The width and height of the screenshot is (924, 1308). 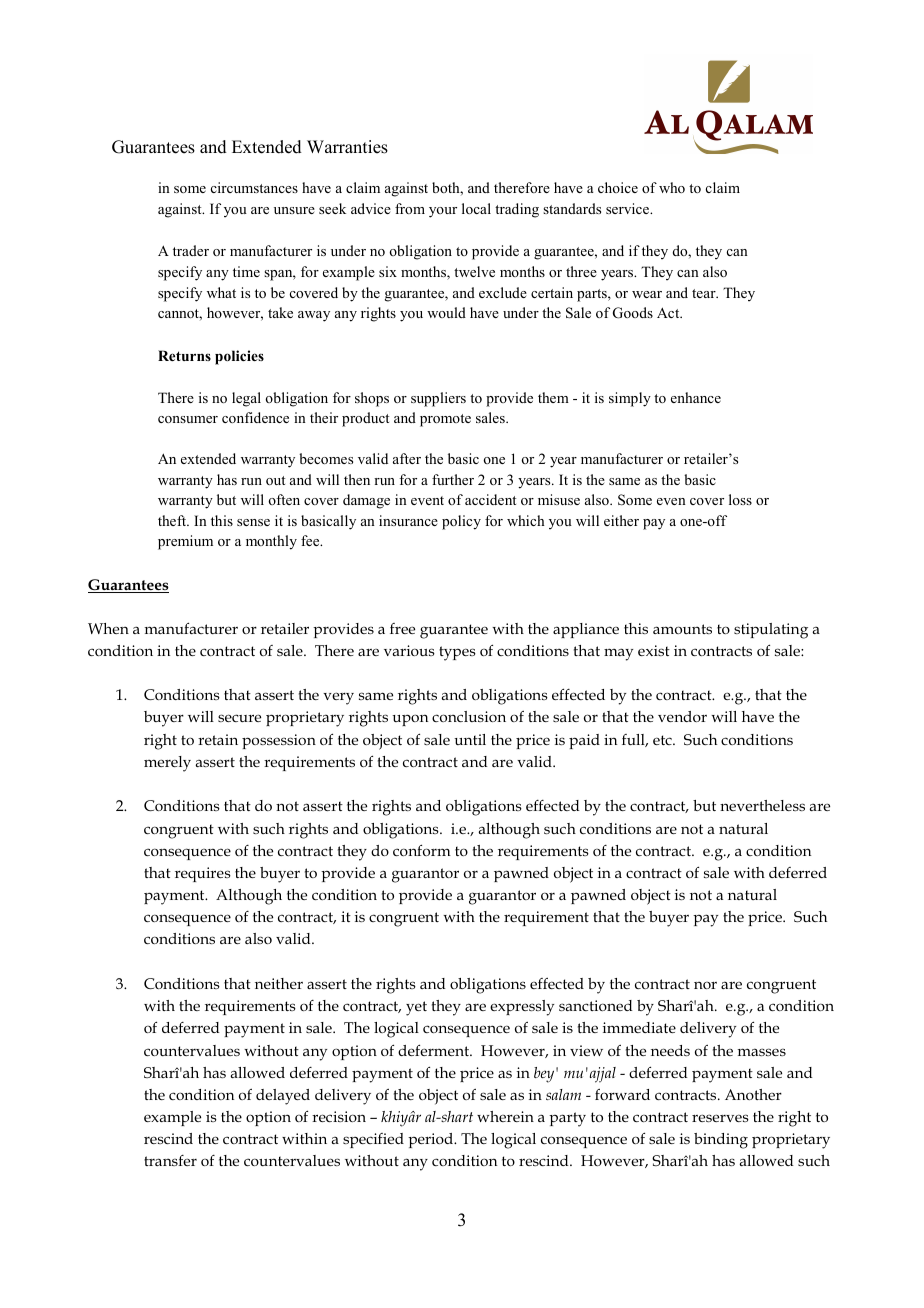 I want to click on your, so click(x=443, y=212).
